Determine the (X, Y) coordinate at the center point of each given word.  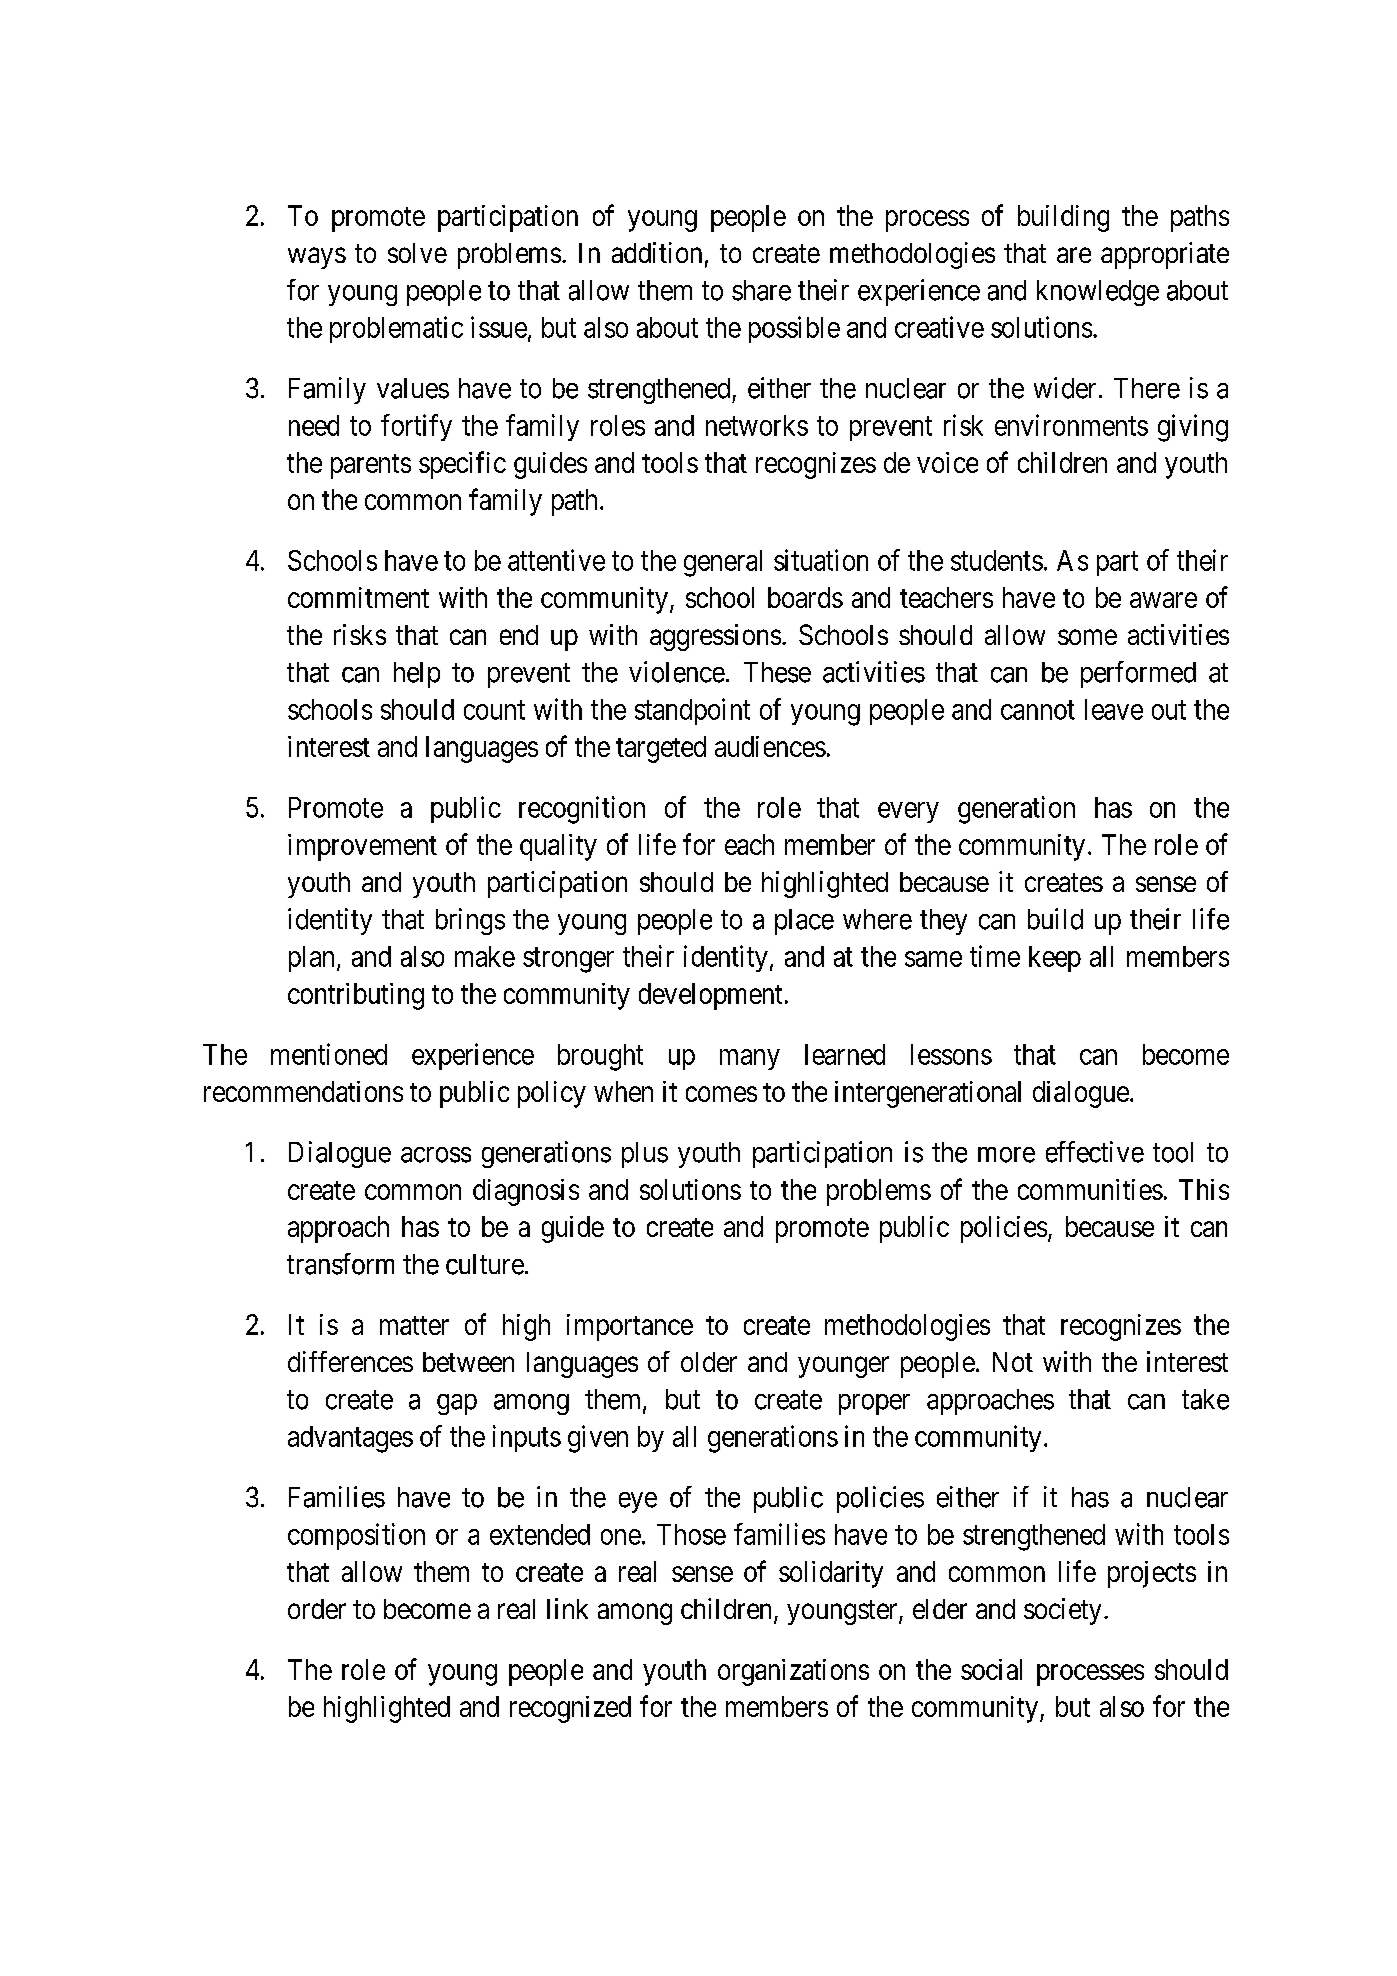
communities (1090, 1189)
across (436, 1155)
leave (1114, 709)
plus (645, 1155)
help (417, 675)
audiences (770, 746)
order (317, 1609)
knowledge (1098, 293)
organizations (793, 1672)
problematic (396, 329)
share (761, 290)
